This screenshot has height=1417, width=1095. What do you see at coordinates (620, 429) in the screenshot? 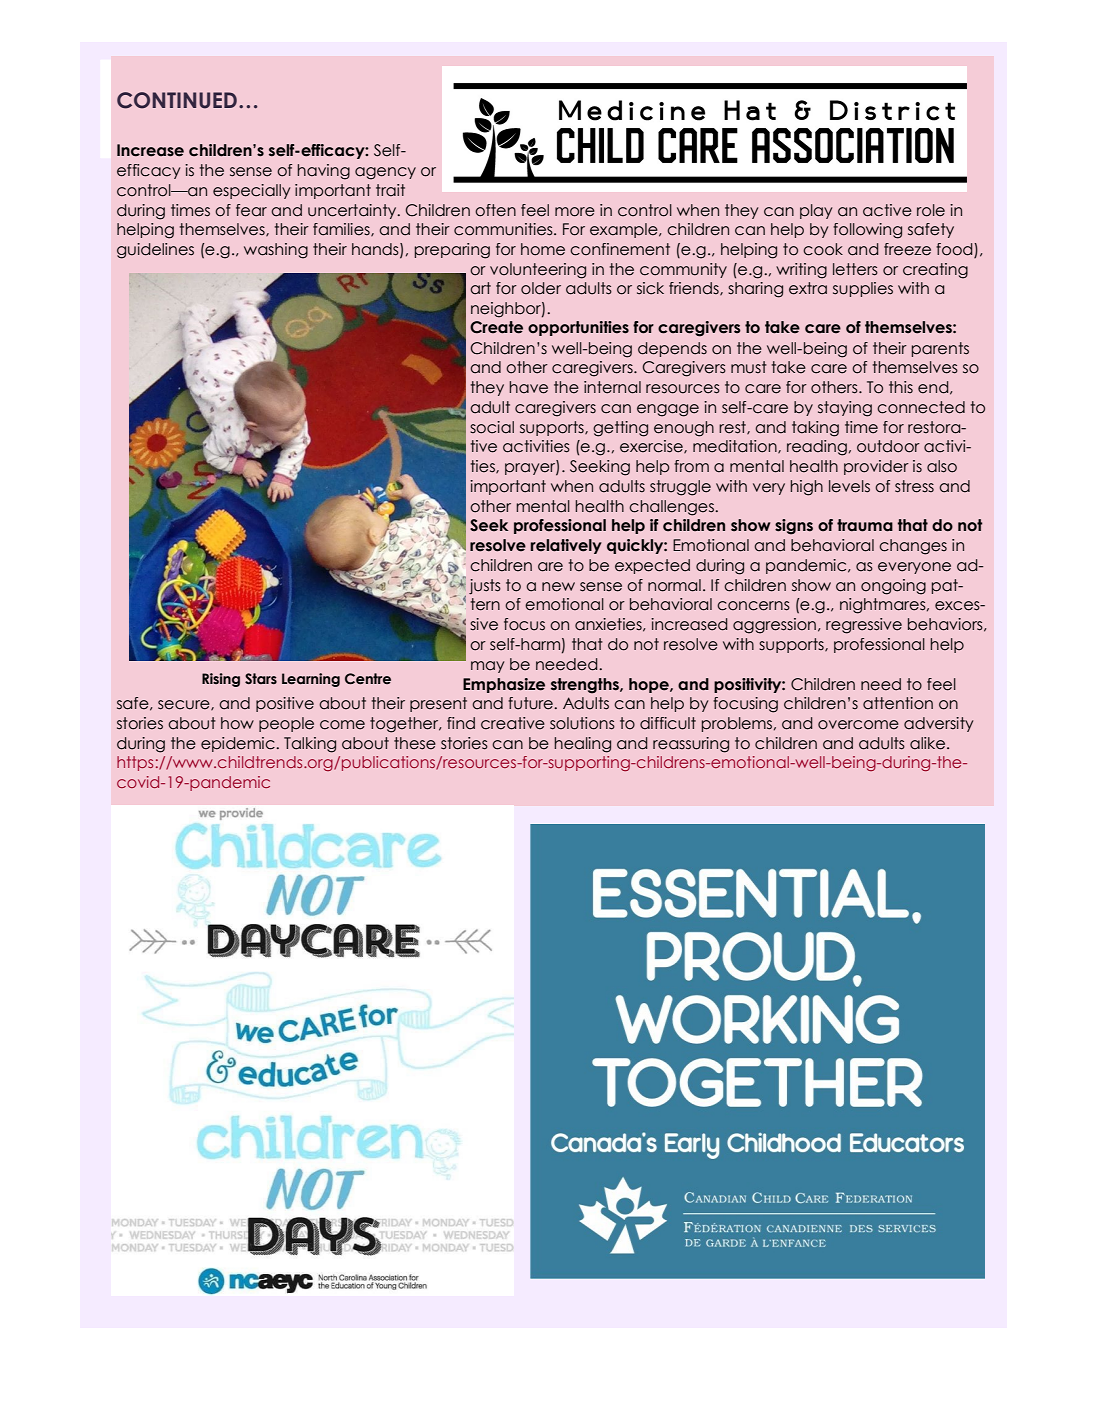
I see `getting` at bounding box center [620, 429].
